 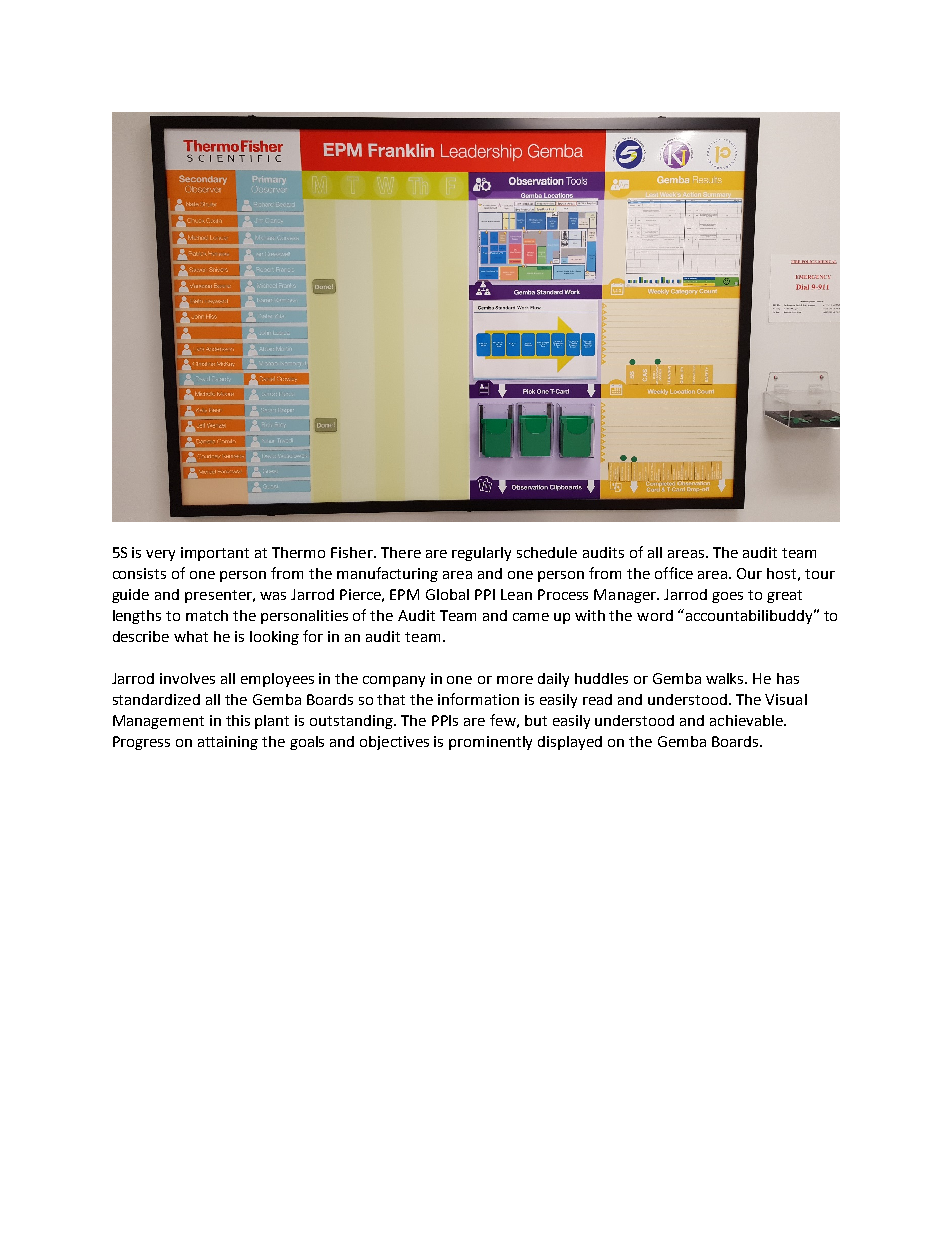 I want to click on prominently, so click(x=490, y=743).
